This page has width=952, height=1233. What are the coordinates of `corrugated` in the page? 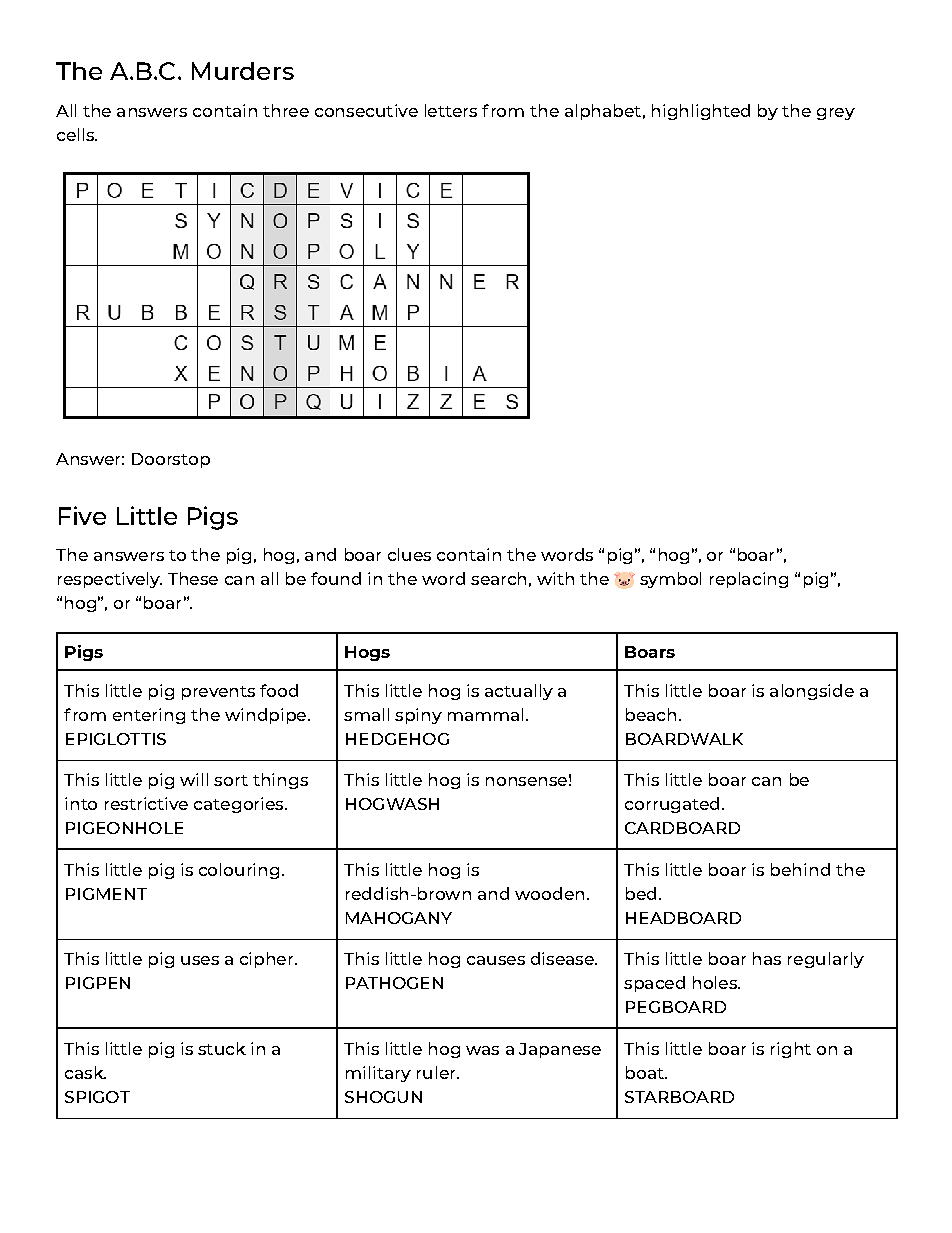 It's located at (672, 805).
